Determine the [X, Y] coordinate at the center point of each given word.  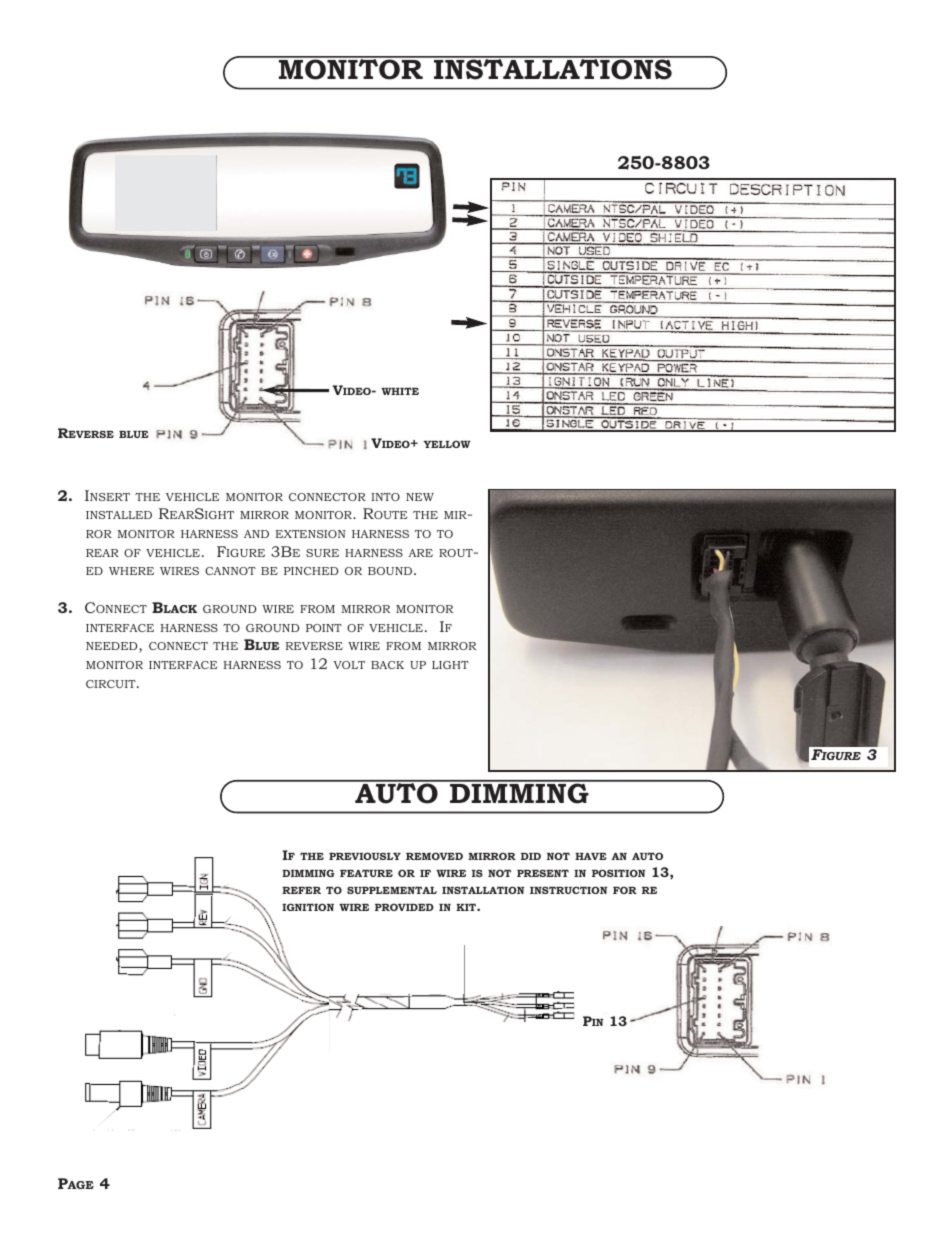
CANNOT [230, 571]
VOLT [349, 665]
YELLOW [447, 444]
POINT [324, 628]
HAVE [591, 856]
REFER [301, 890]
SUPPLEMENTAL [392, 890]
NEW [420, 497]
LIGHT [450, 665]
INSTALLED [119, 515]
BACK [387, 665]
